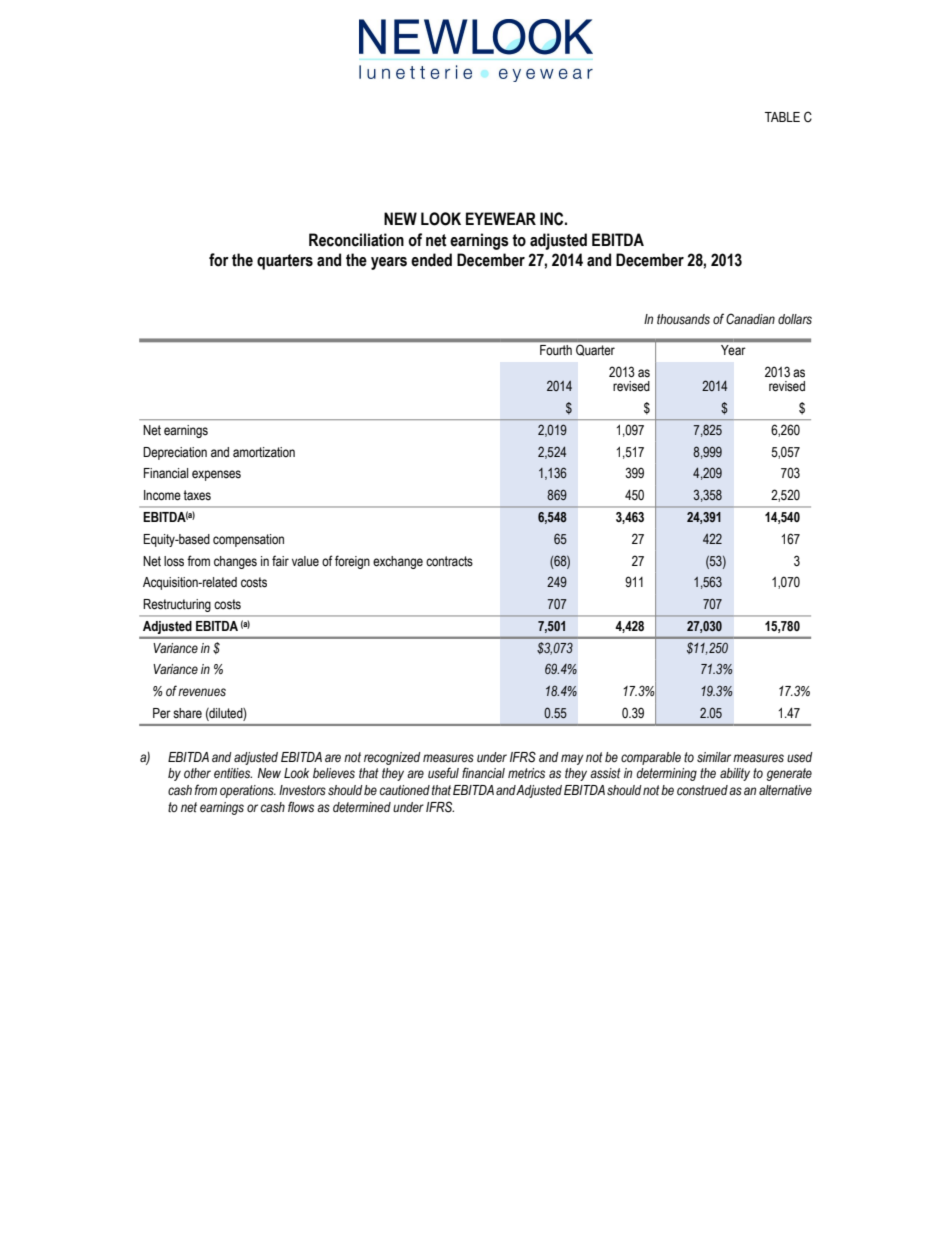 This image has height=1233, width=952. Describe the element at coordinates (782, 117) in the image. I see `TABLE` at that location.
